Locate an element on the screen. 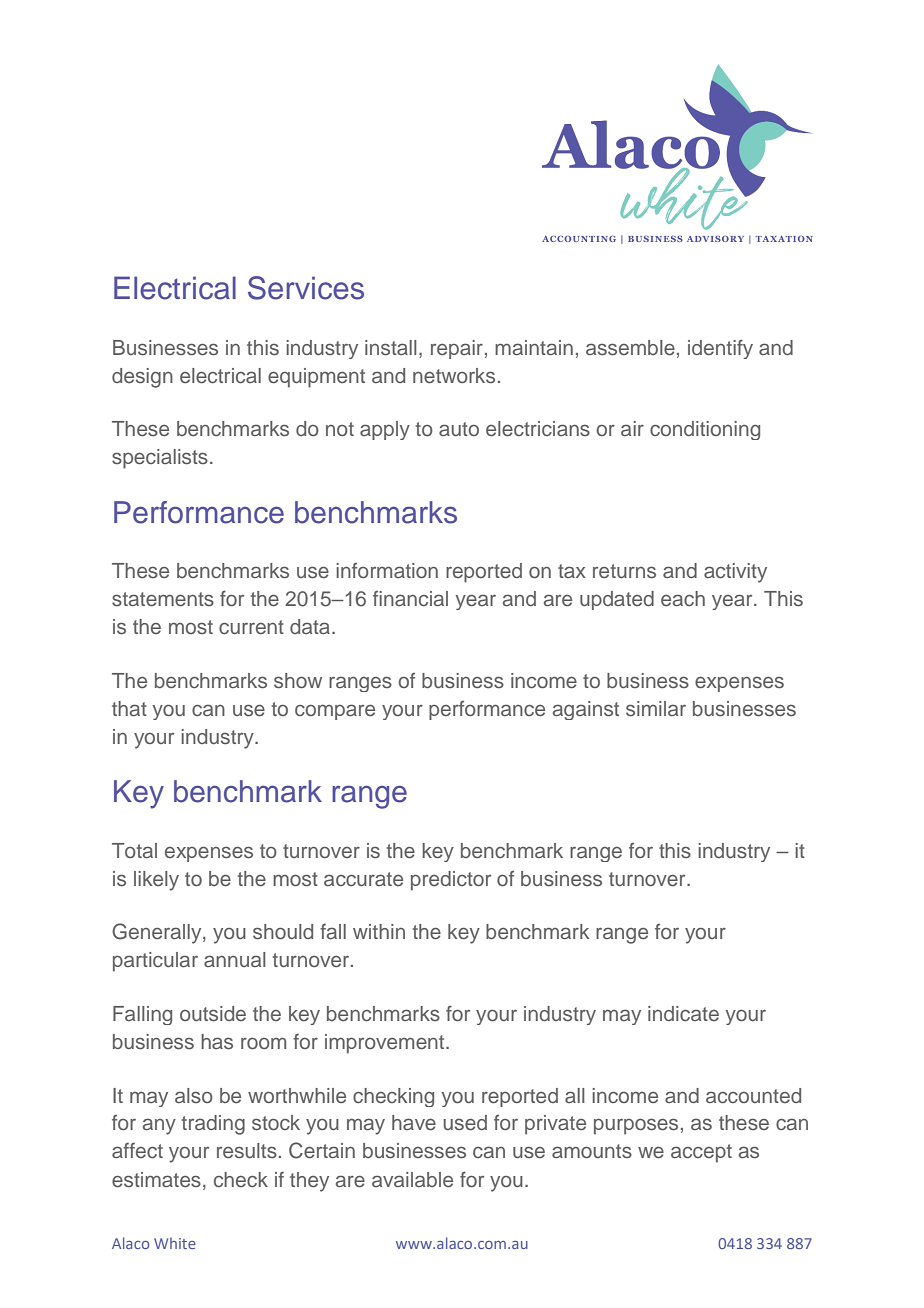 This screenshot has height=1308, width=924. repair is located at coordinates (457, 349).
